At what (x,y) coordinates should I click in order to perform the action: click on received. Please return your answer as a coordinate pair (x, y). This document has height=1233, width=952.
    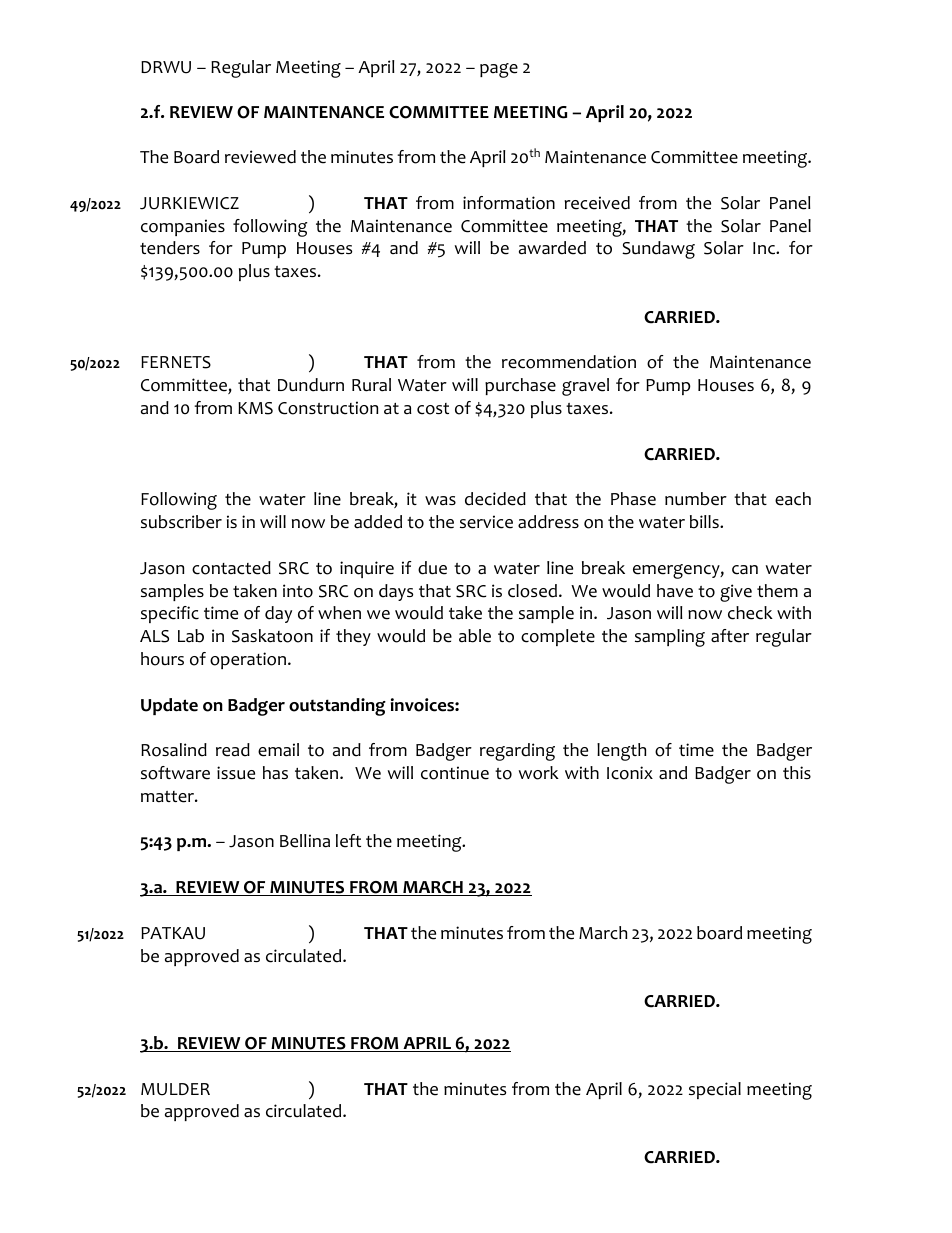
    Looking at the image, I should click on (597, 203).
